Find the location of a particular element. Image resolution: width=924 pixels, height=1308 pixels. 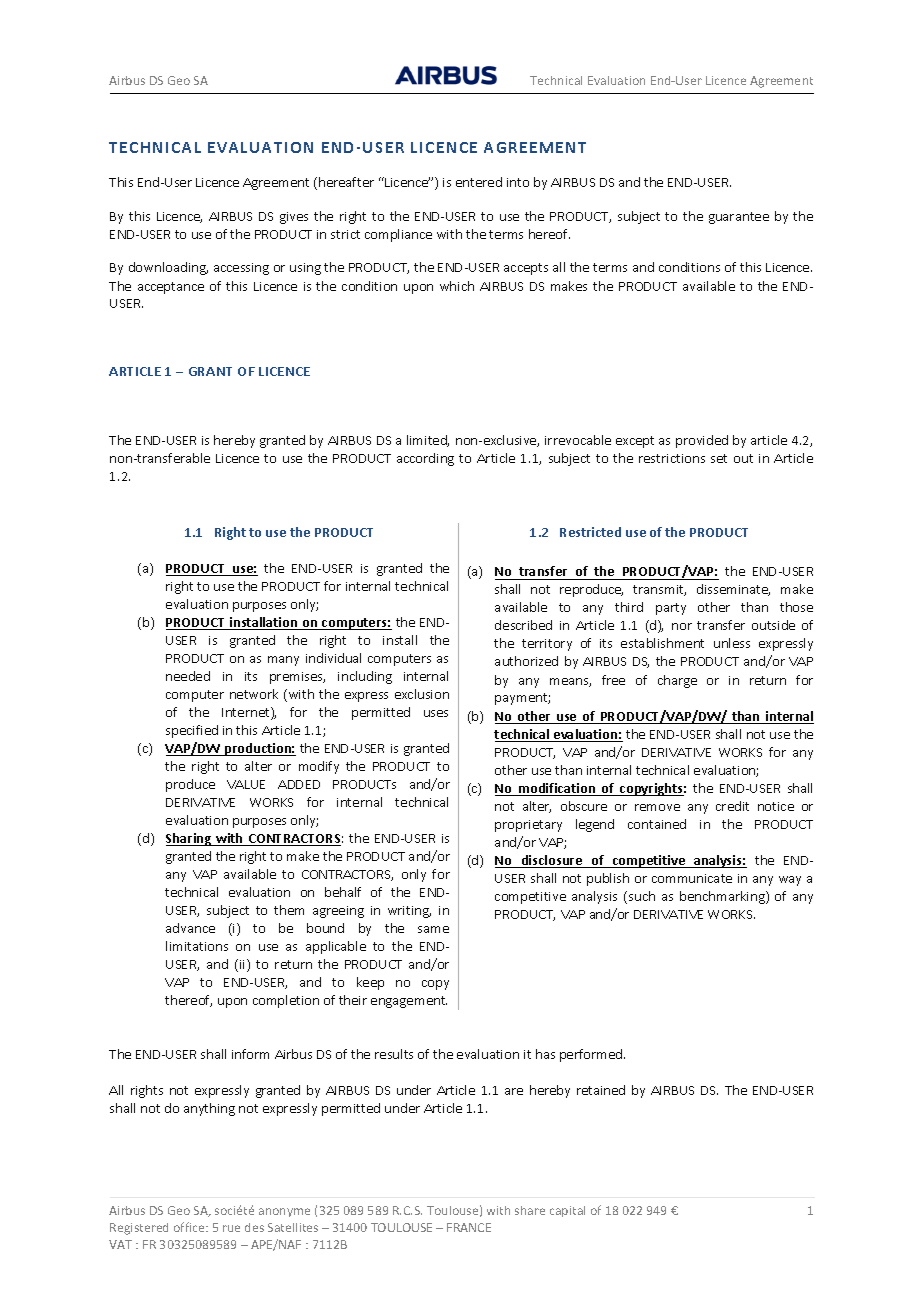

entered is located at coordinates (479, 182).
